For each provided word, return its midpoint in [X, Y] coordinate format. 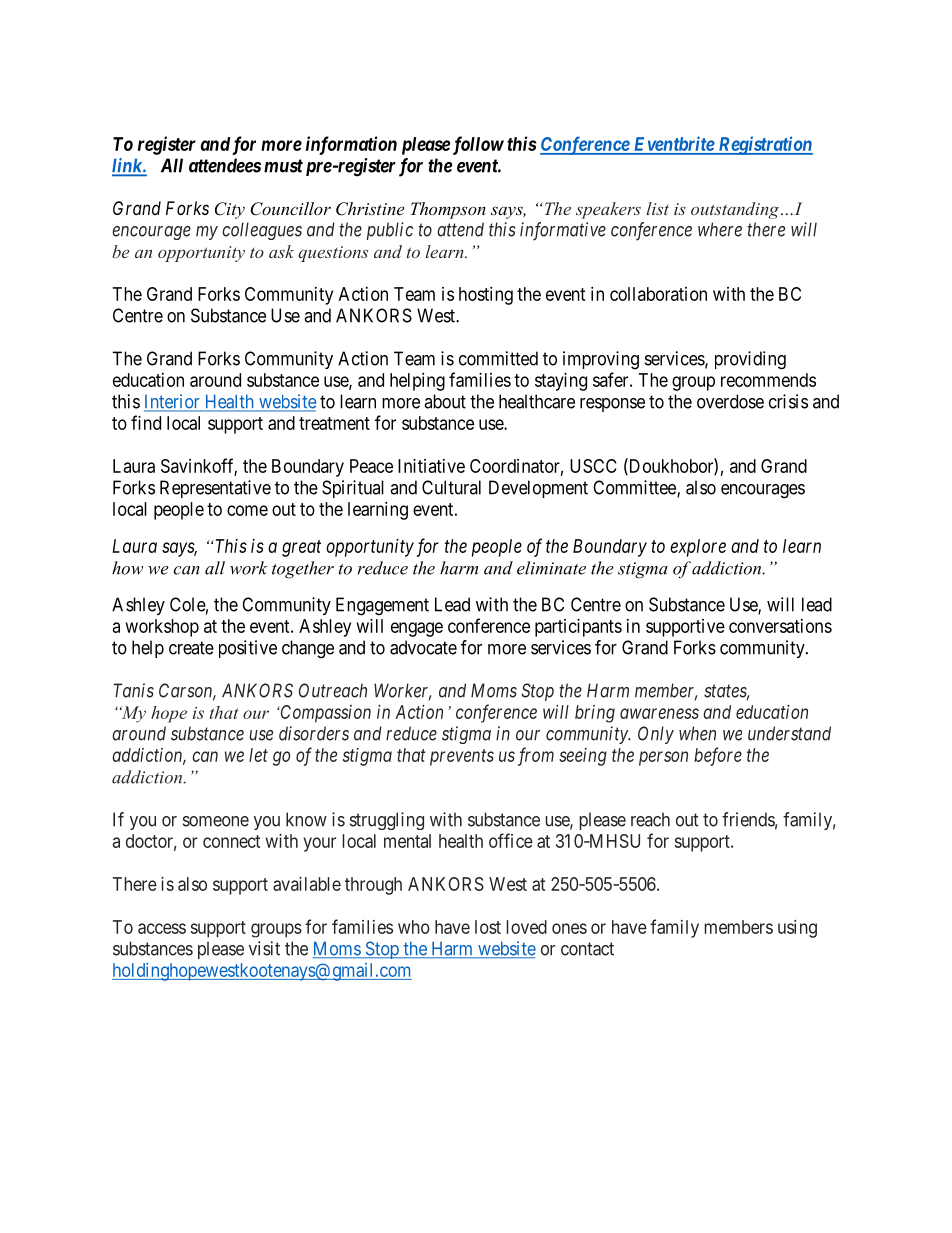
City [230, 210]
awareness [659, 713]
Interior [173, 402]
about [445, 401]
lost [488, 927]
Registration [764, 145]
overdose [730, 401]
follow [478, 145]
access [162, 928]
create [191, 648]
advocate [423, 647]
